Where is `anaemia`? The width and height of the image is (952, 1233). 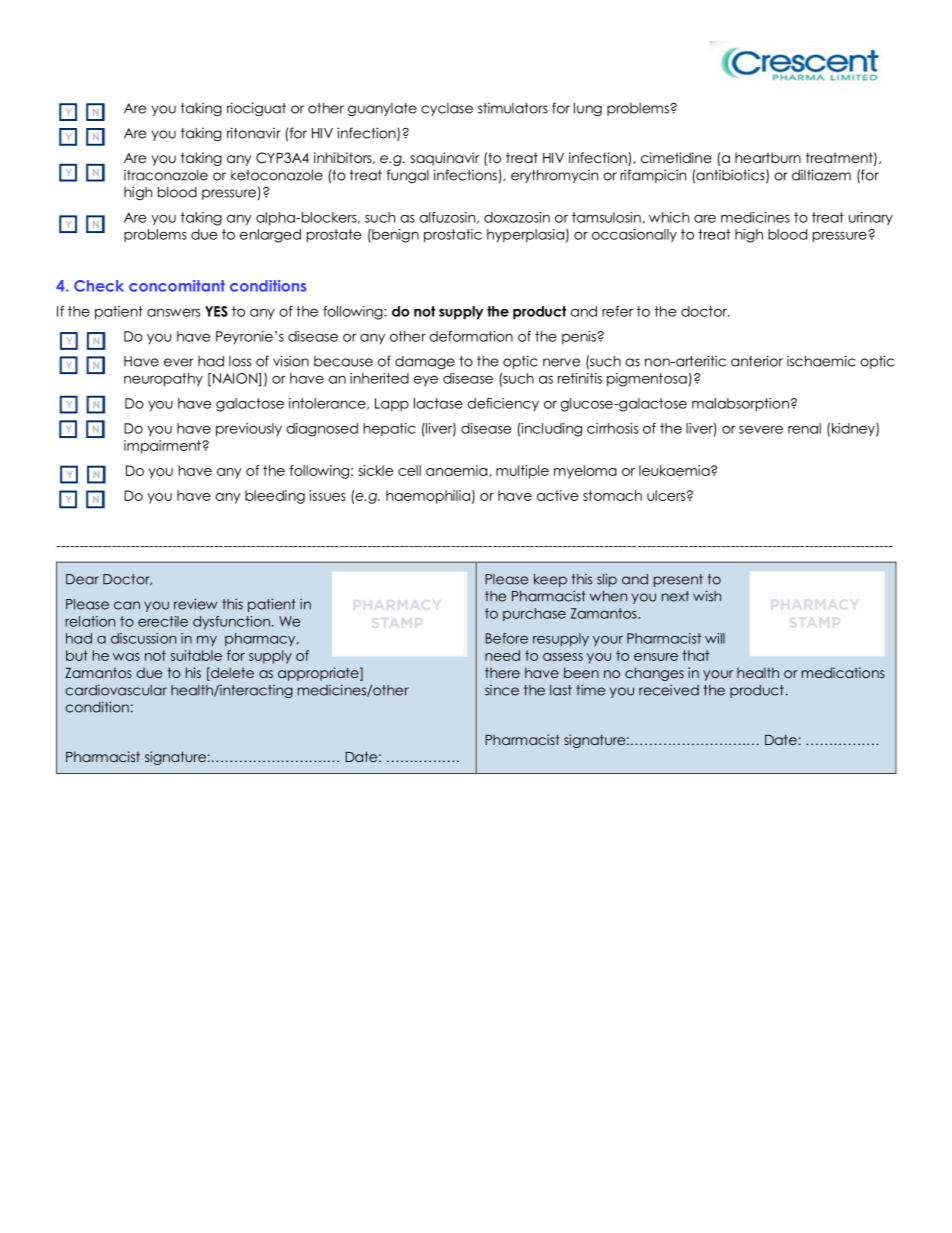
anaemia is located at coordinates (456, 470).
